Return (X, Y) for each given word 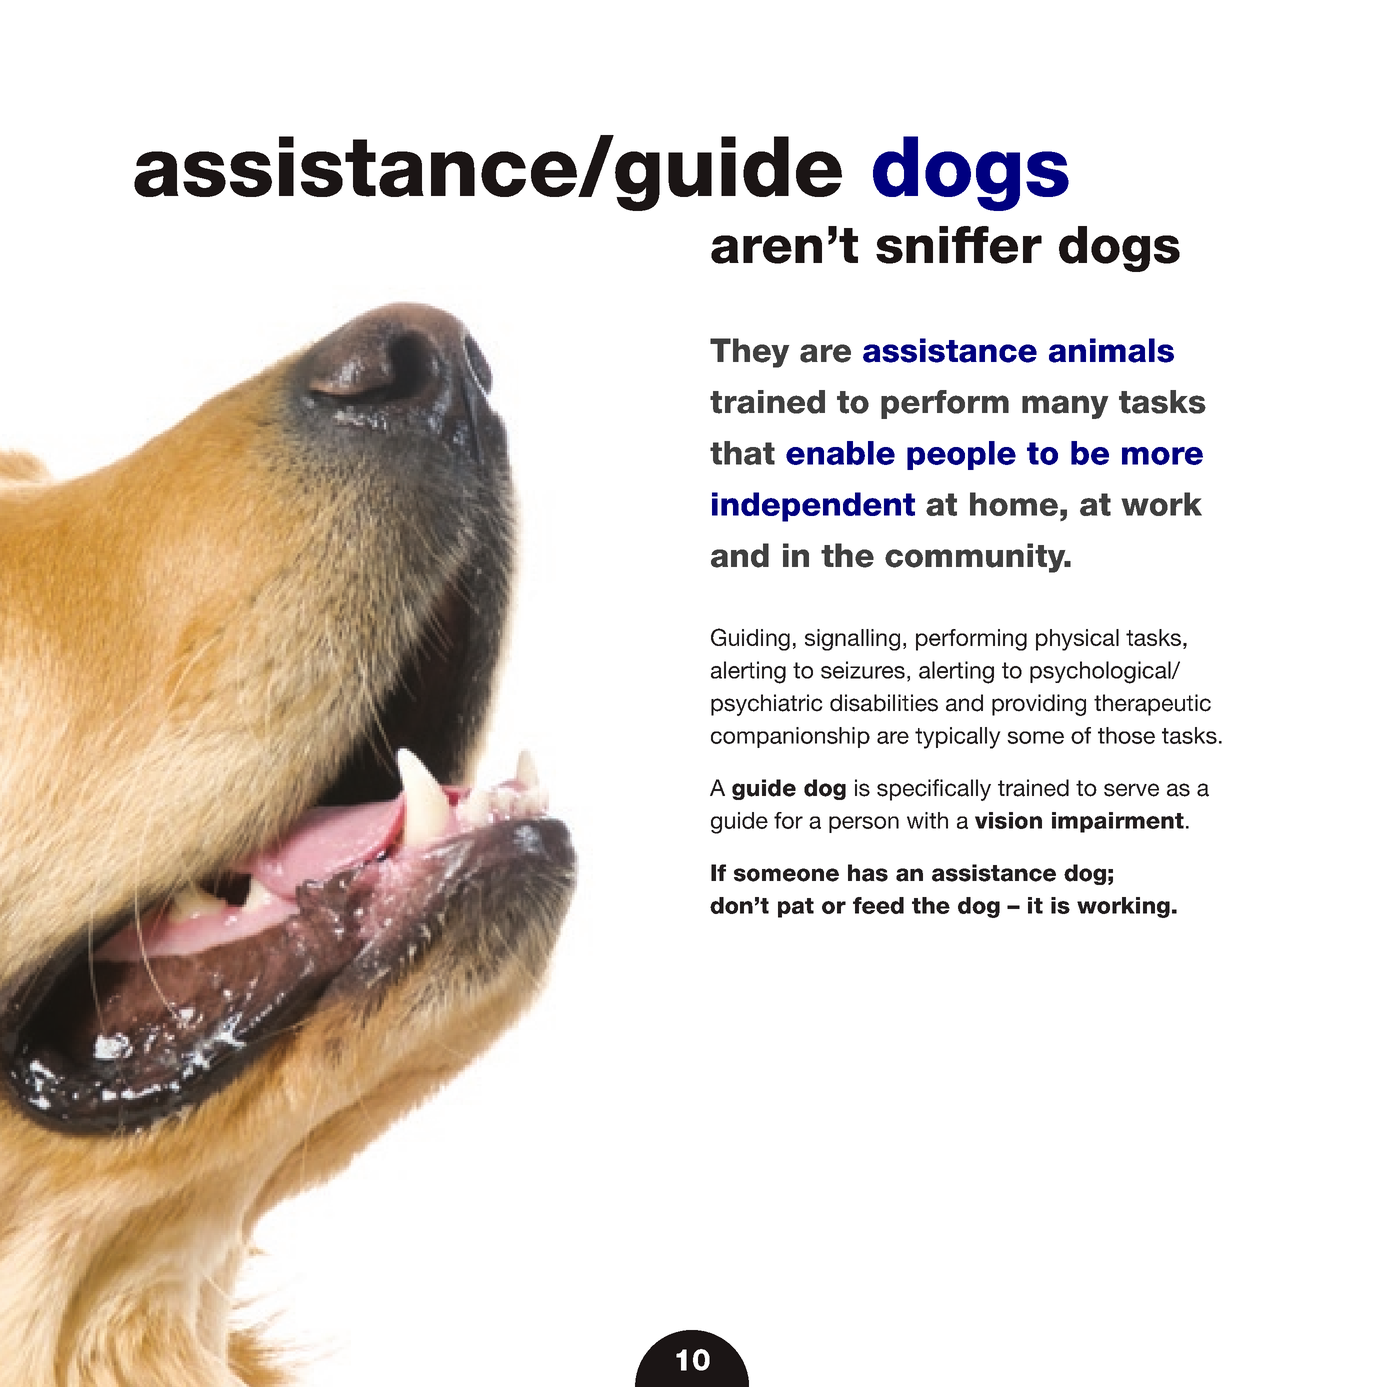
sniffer (959, 245)
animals (1111, 350)
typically (958, 738)
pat (796, 908)
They (750, 353)
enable (840, 453)
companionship (790, 737)
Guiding (750, 639)
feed (878, 905)
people (961, 455)
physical (1077, 640)
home (1014, 504)
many (1065, 407)
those (1126, 735)
